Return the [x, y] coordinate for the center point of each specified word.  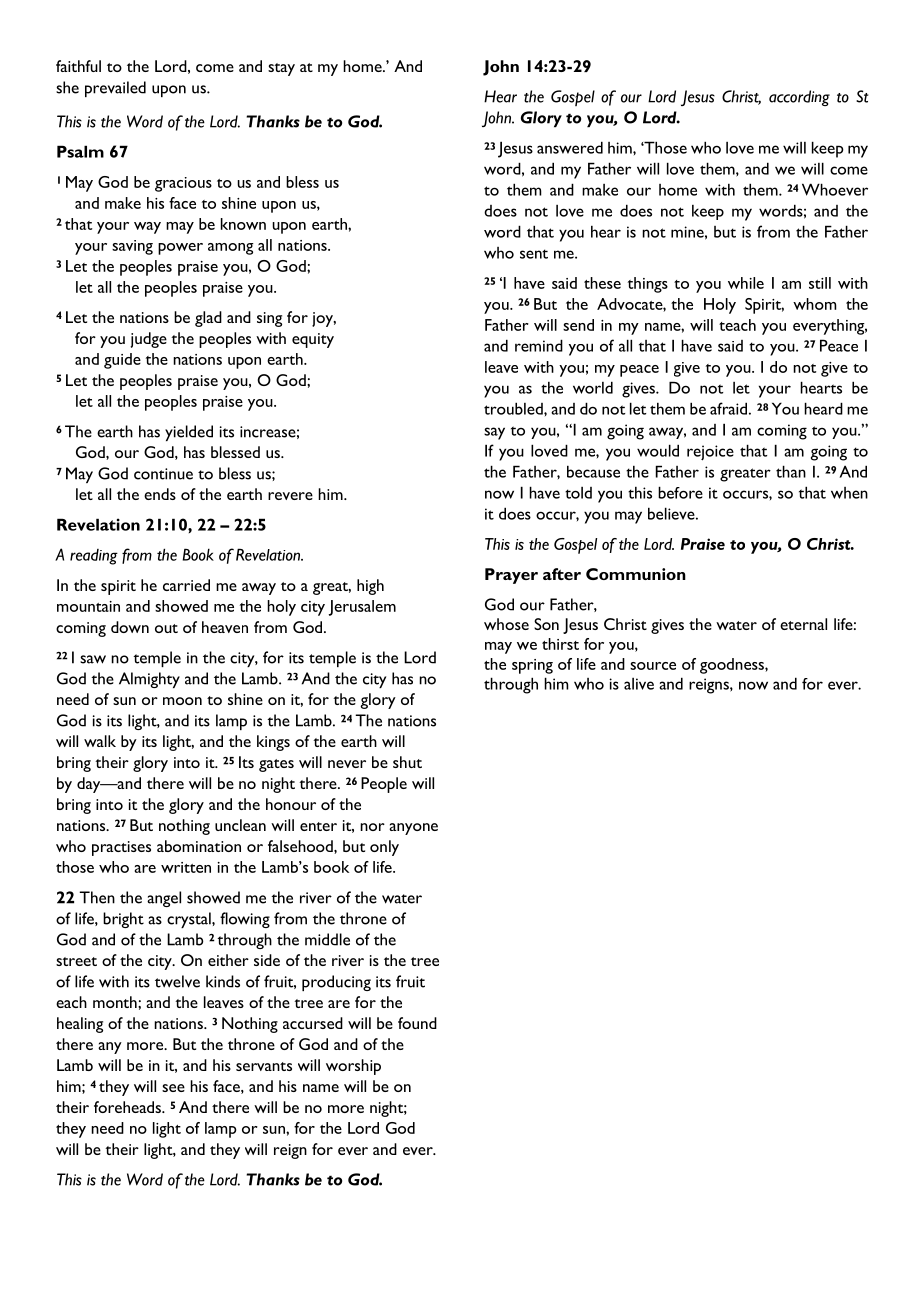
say [494, 433]
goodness [733, 666]
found [417, 1023]
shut [407, 762]
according [799, 98]
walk [100, 741]
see [173, 1088]
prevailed [115, 89]
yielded [189, 433]
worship [353, 1067]
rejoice [710, 453]
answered [570, 147]
